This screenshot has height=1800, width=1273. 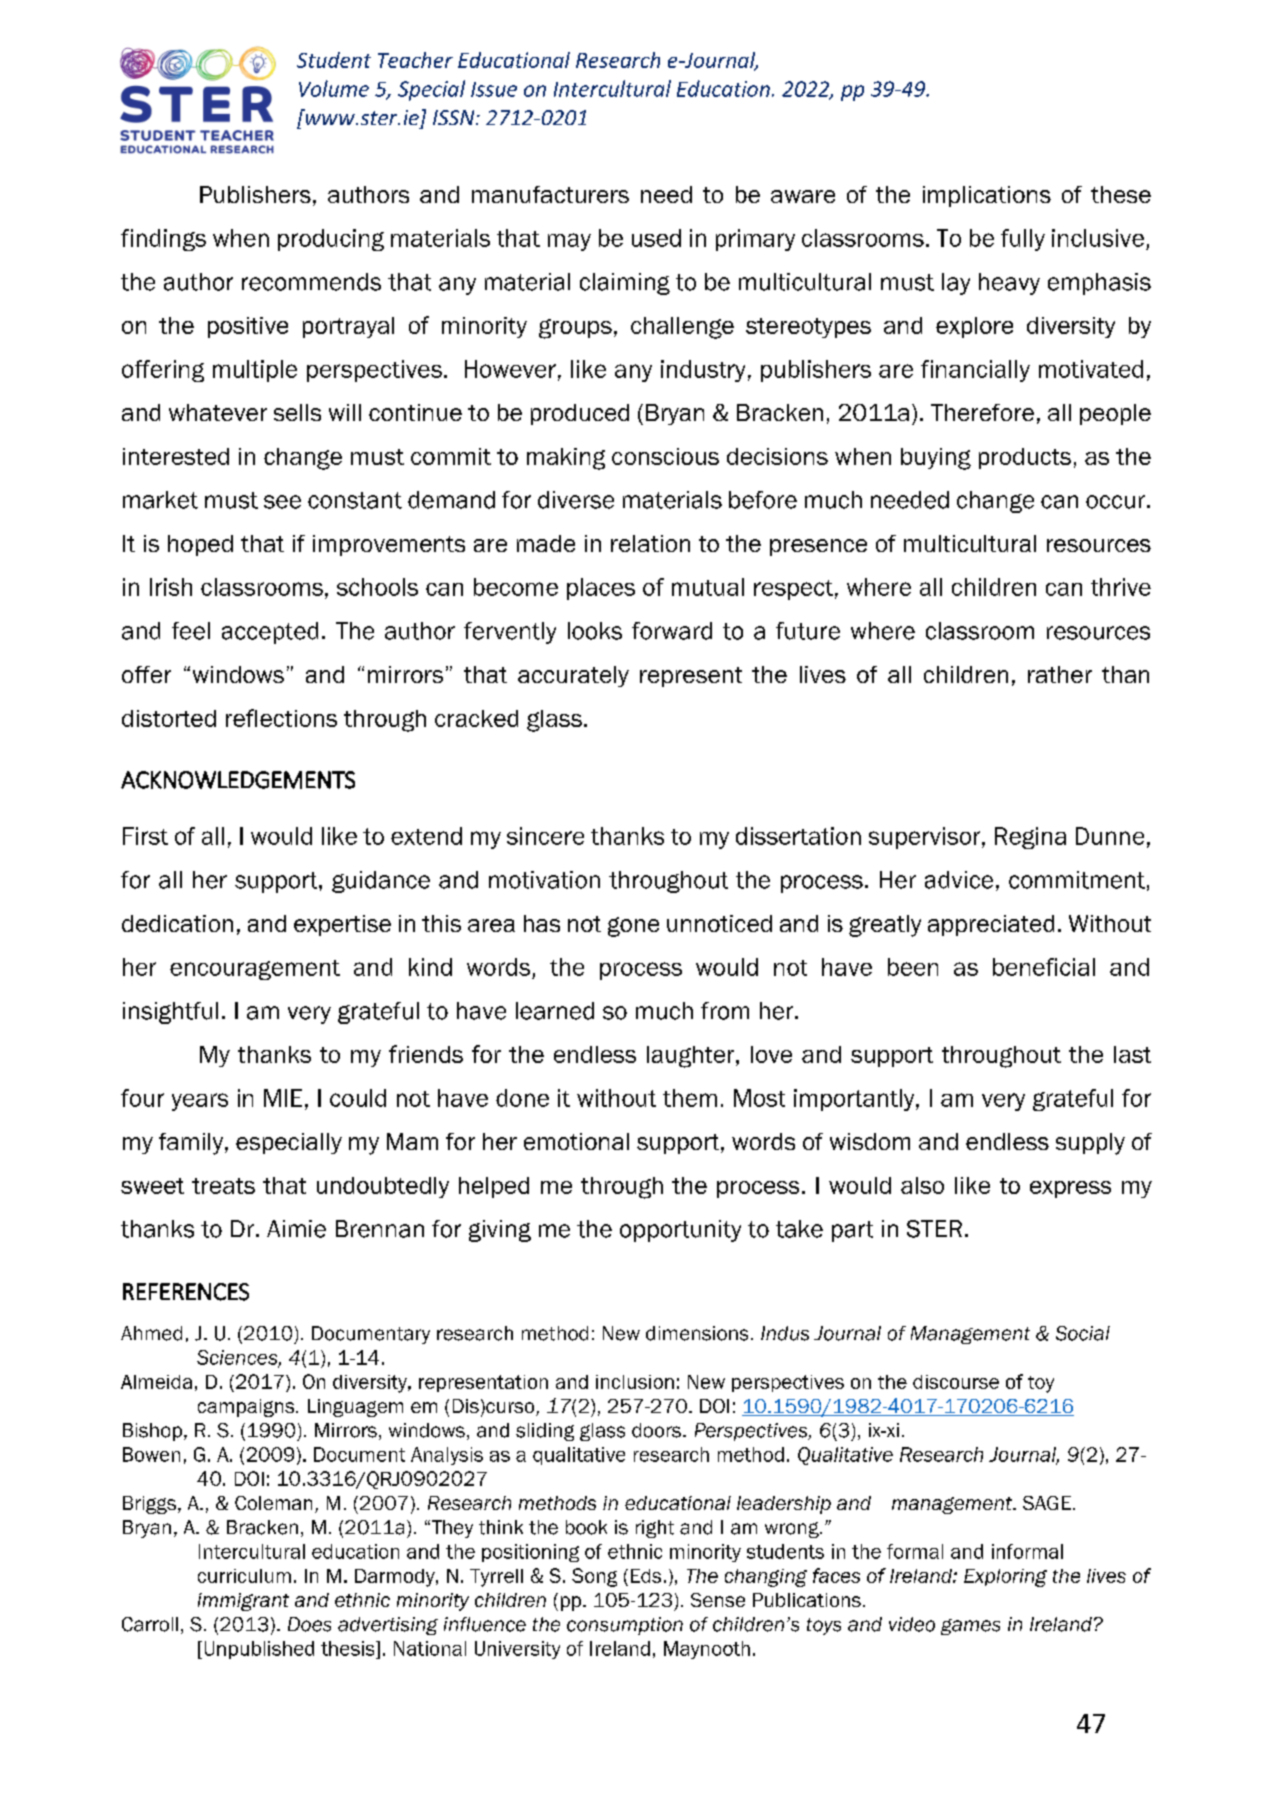 I want to click on beneficial, so click(x=1044, y=967).
